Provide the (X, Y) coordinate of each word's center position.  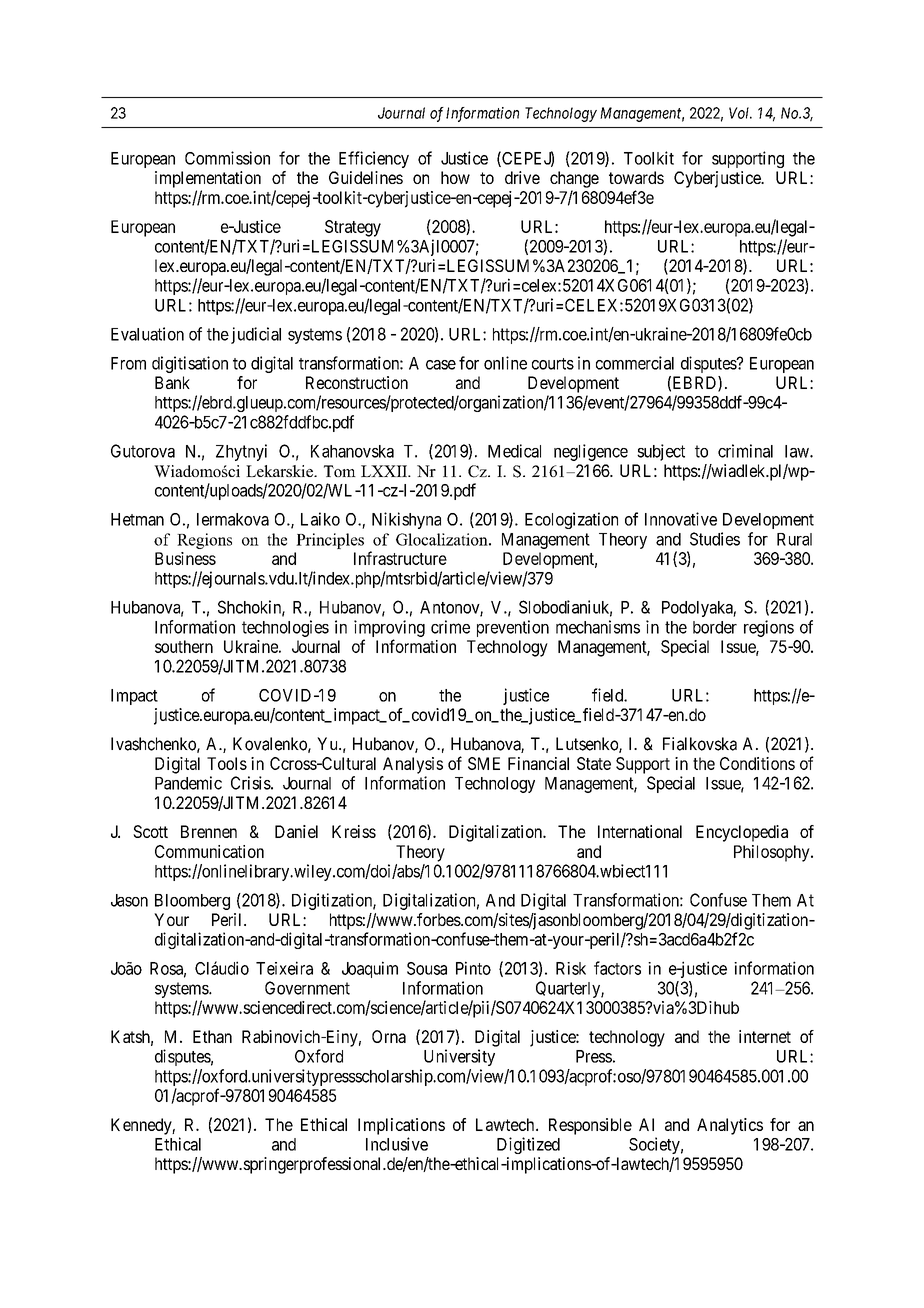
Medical (514, 451)
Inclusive (397, 1144)
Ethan (212, 1036)
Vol (740, 113)
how (455, 177)
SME (484, 763)
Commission (227, 158)
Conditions (757, 763)
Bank (172, 382)
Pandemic (188, 783)
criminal (745, 451)
